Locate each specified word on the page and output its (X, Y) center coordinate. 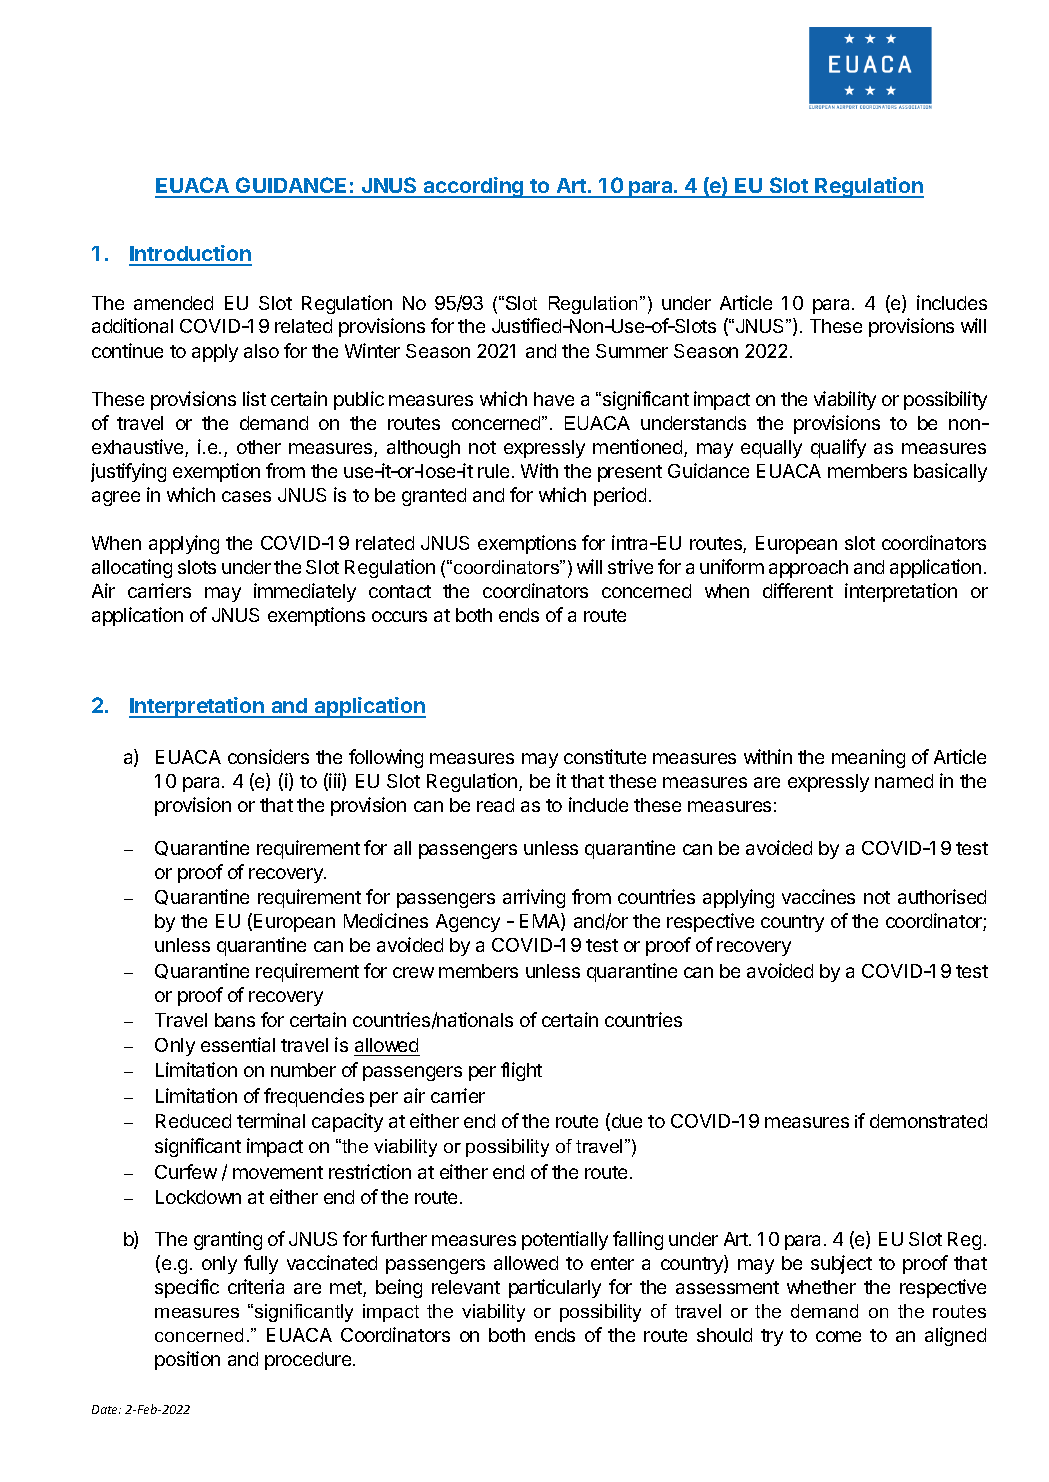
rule (493, 471)
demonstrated (928, 1121)
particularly (555, 1288)
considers (268, 756)
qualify (838, 448)
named (904, 781)
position (187, 1360)
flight (521, 1071)
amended (173, 303)
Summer (632, 351)
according (474, 187)
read (495, 805)
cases (246, 496)
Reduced (193, 1121)
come (838, 1336)
